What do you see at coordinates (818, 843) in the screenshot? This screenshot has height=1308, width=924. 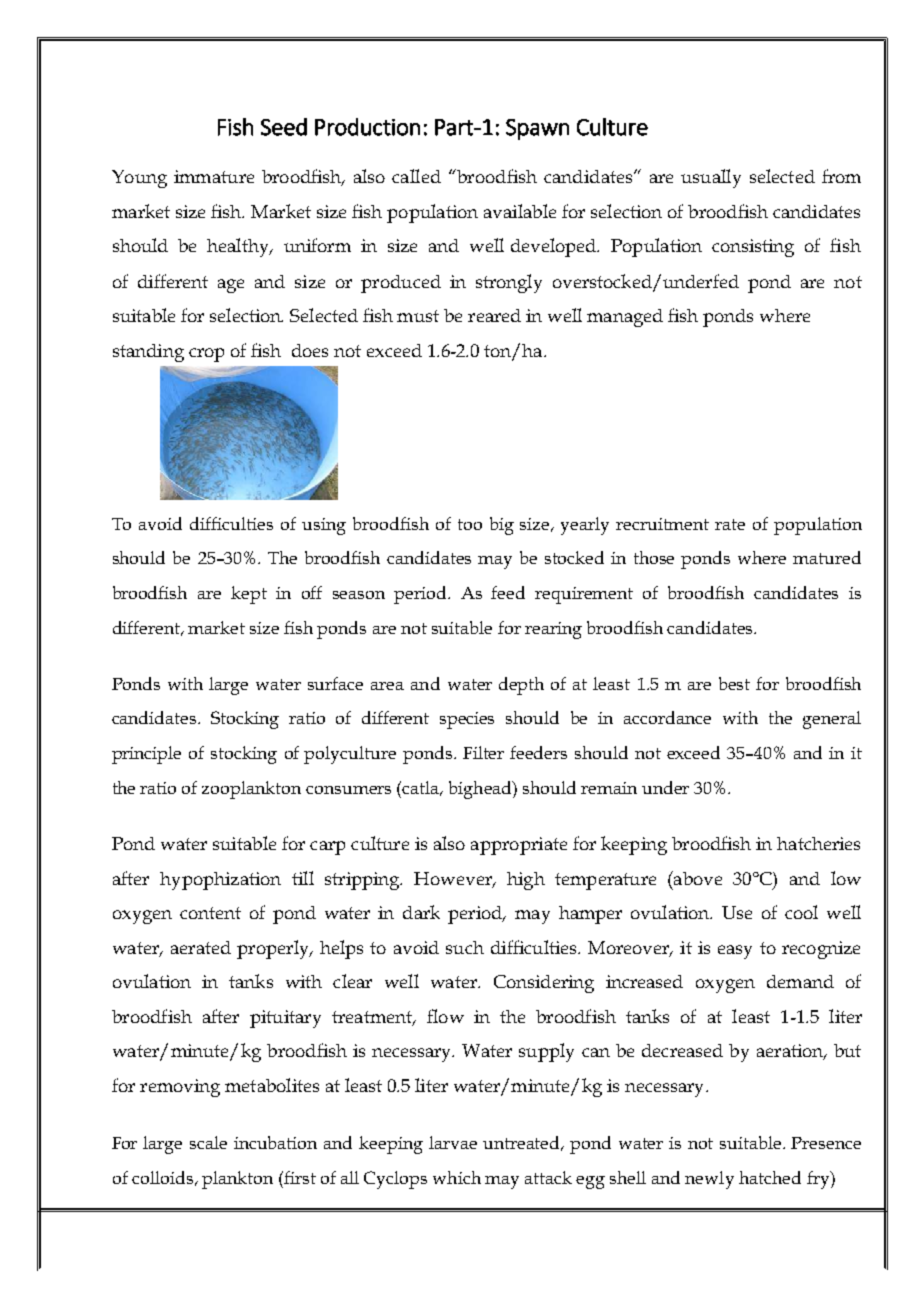 I see `hatcheries` at bounding box center [818, 843].
